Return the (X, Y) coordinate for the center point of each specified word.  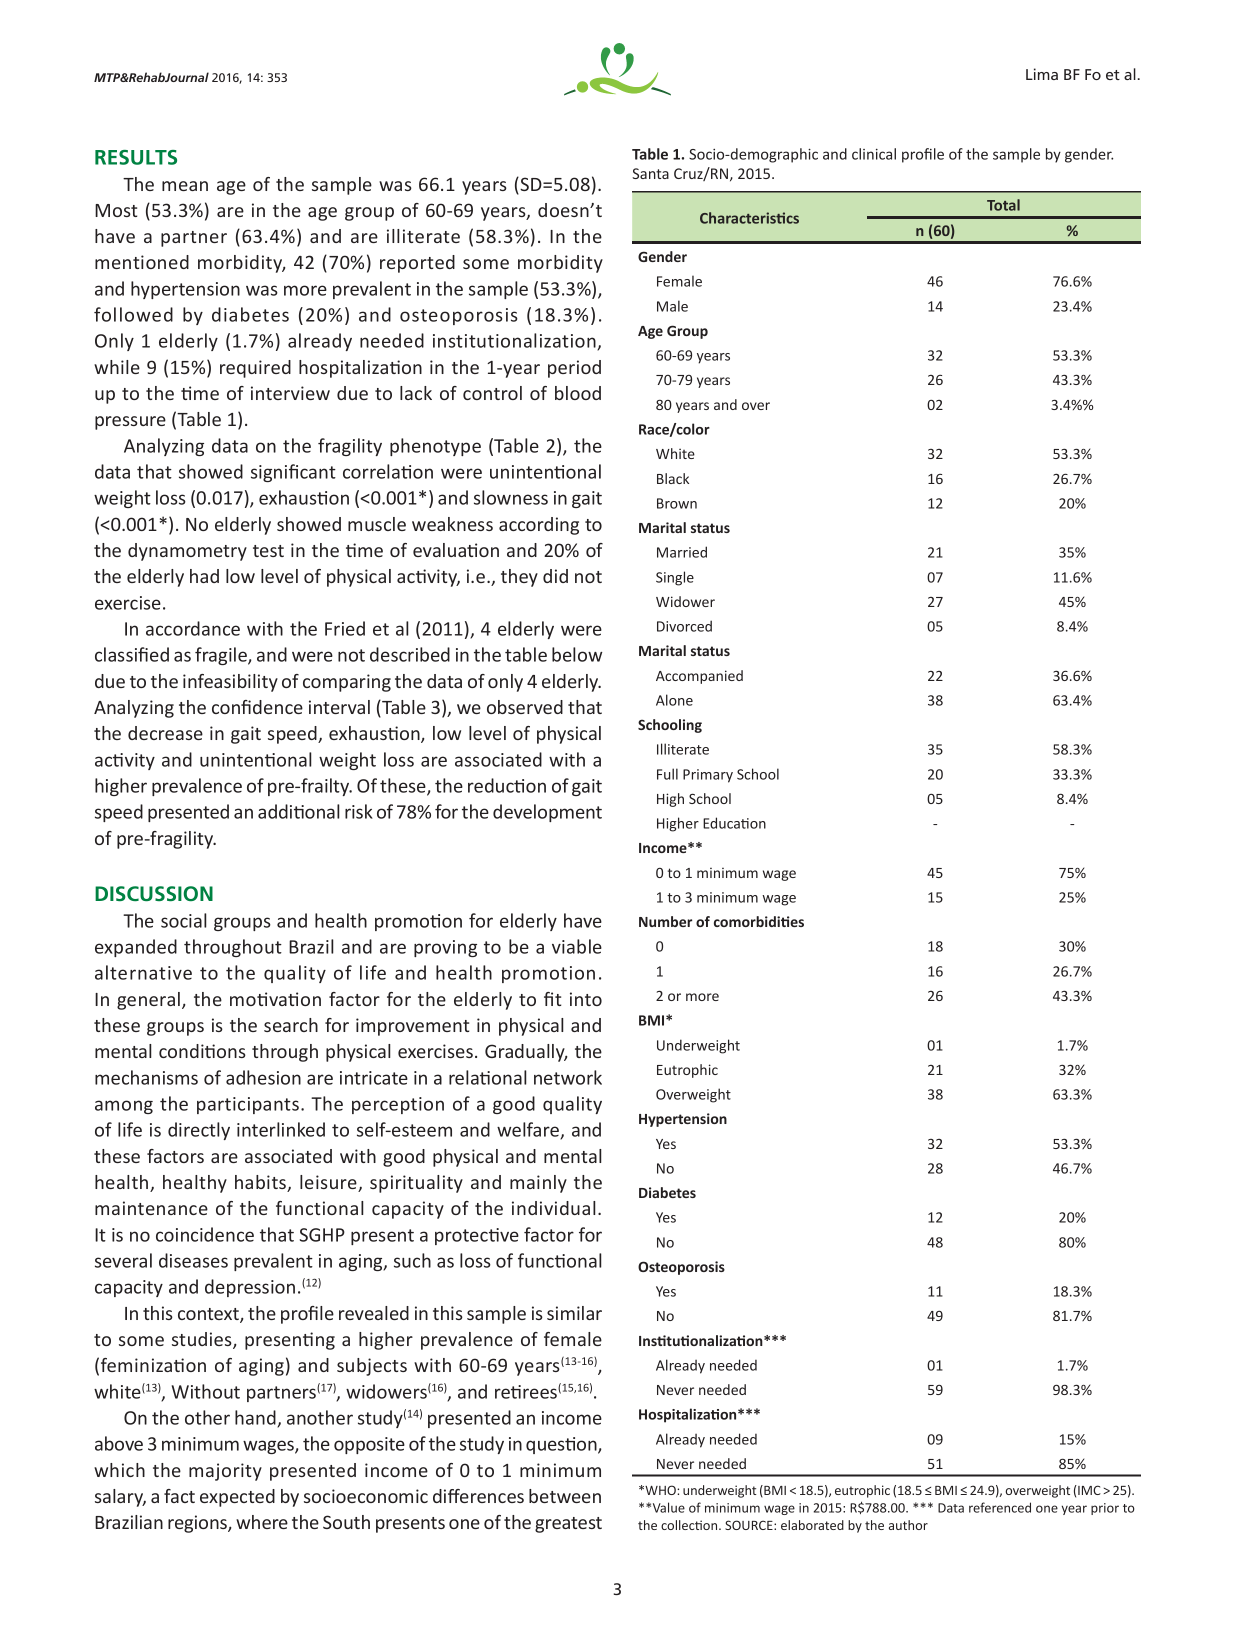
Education (734, 823)
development (547, 813)
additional (299, 811)
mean (185, 186)
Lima (1042, 74)
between (565, 1496)
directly (199, 1131)
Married (682, 552)
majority (225, 1472)
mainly (538, 1184)
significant (293, 473)
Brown (677, 503)
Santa (650, 173)
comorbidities (759, 921)
